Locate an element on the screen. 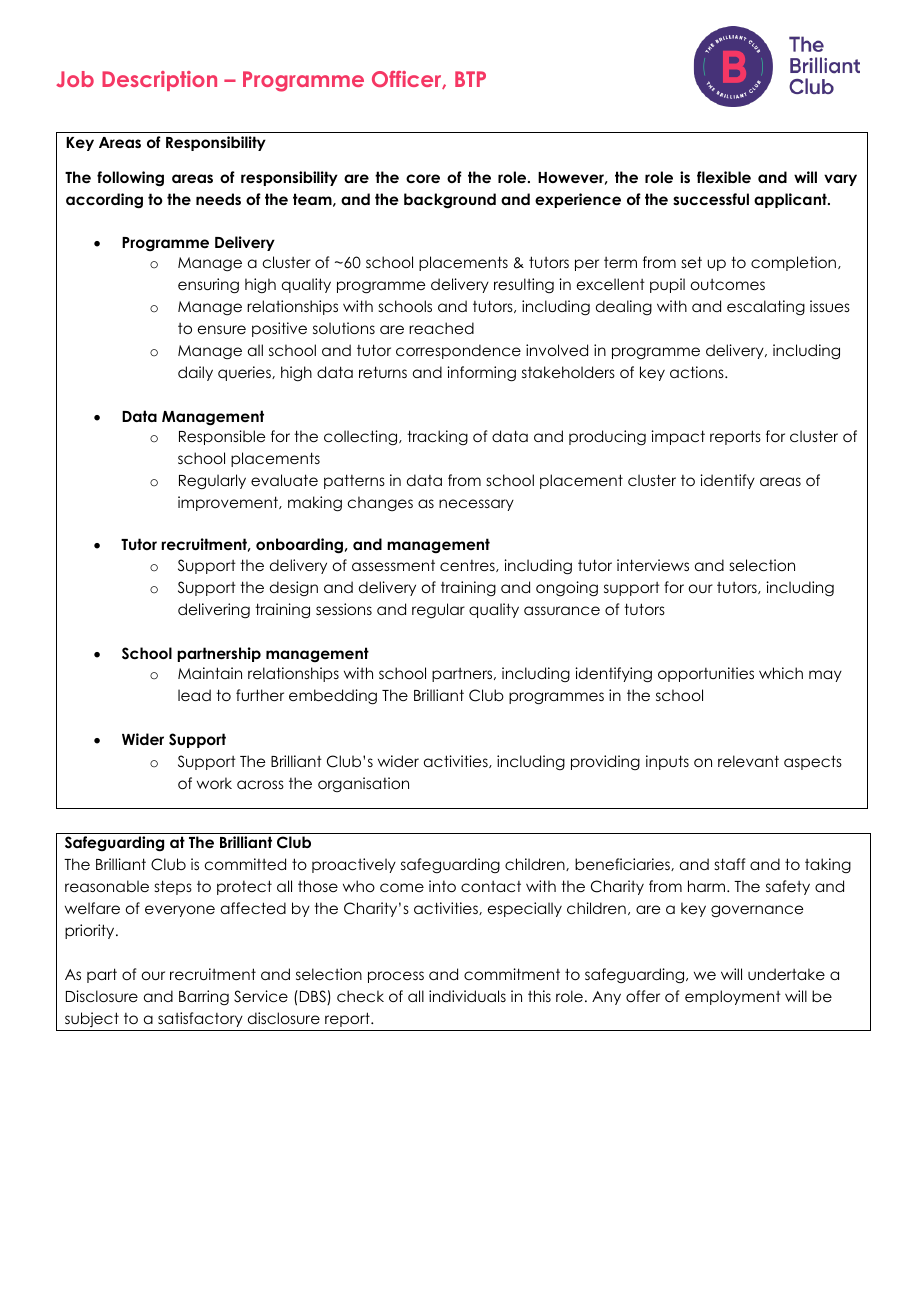  Barring is located at coordinates (204, 998).
